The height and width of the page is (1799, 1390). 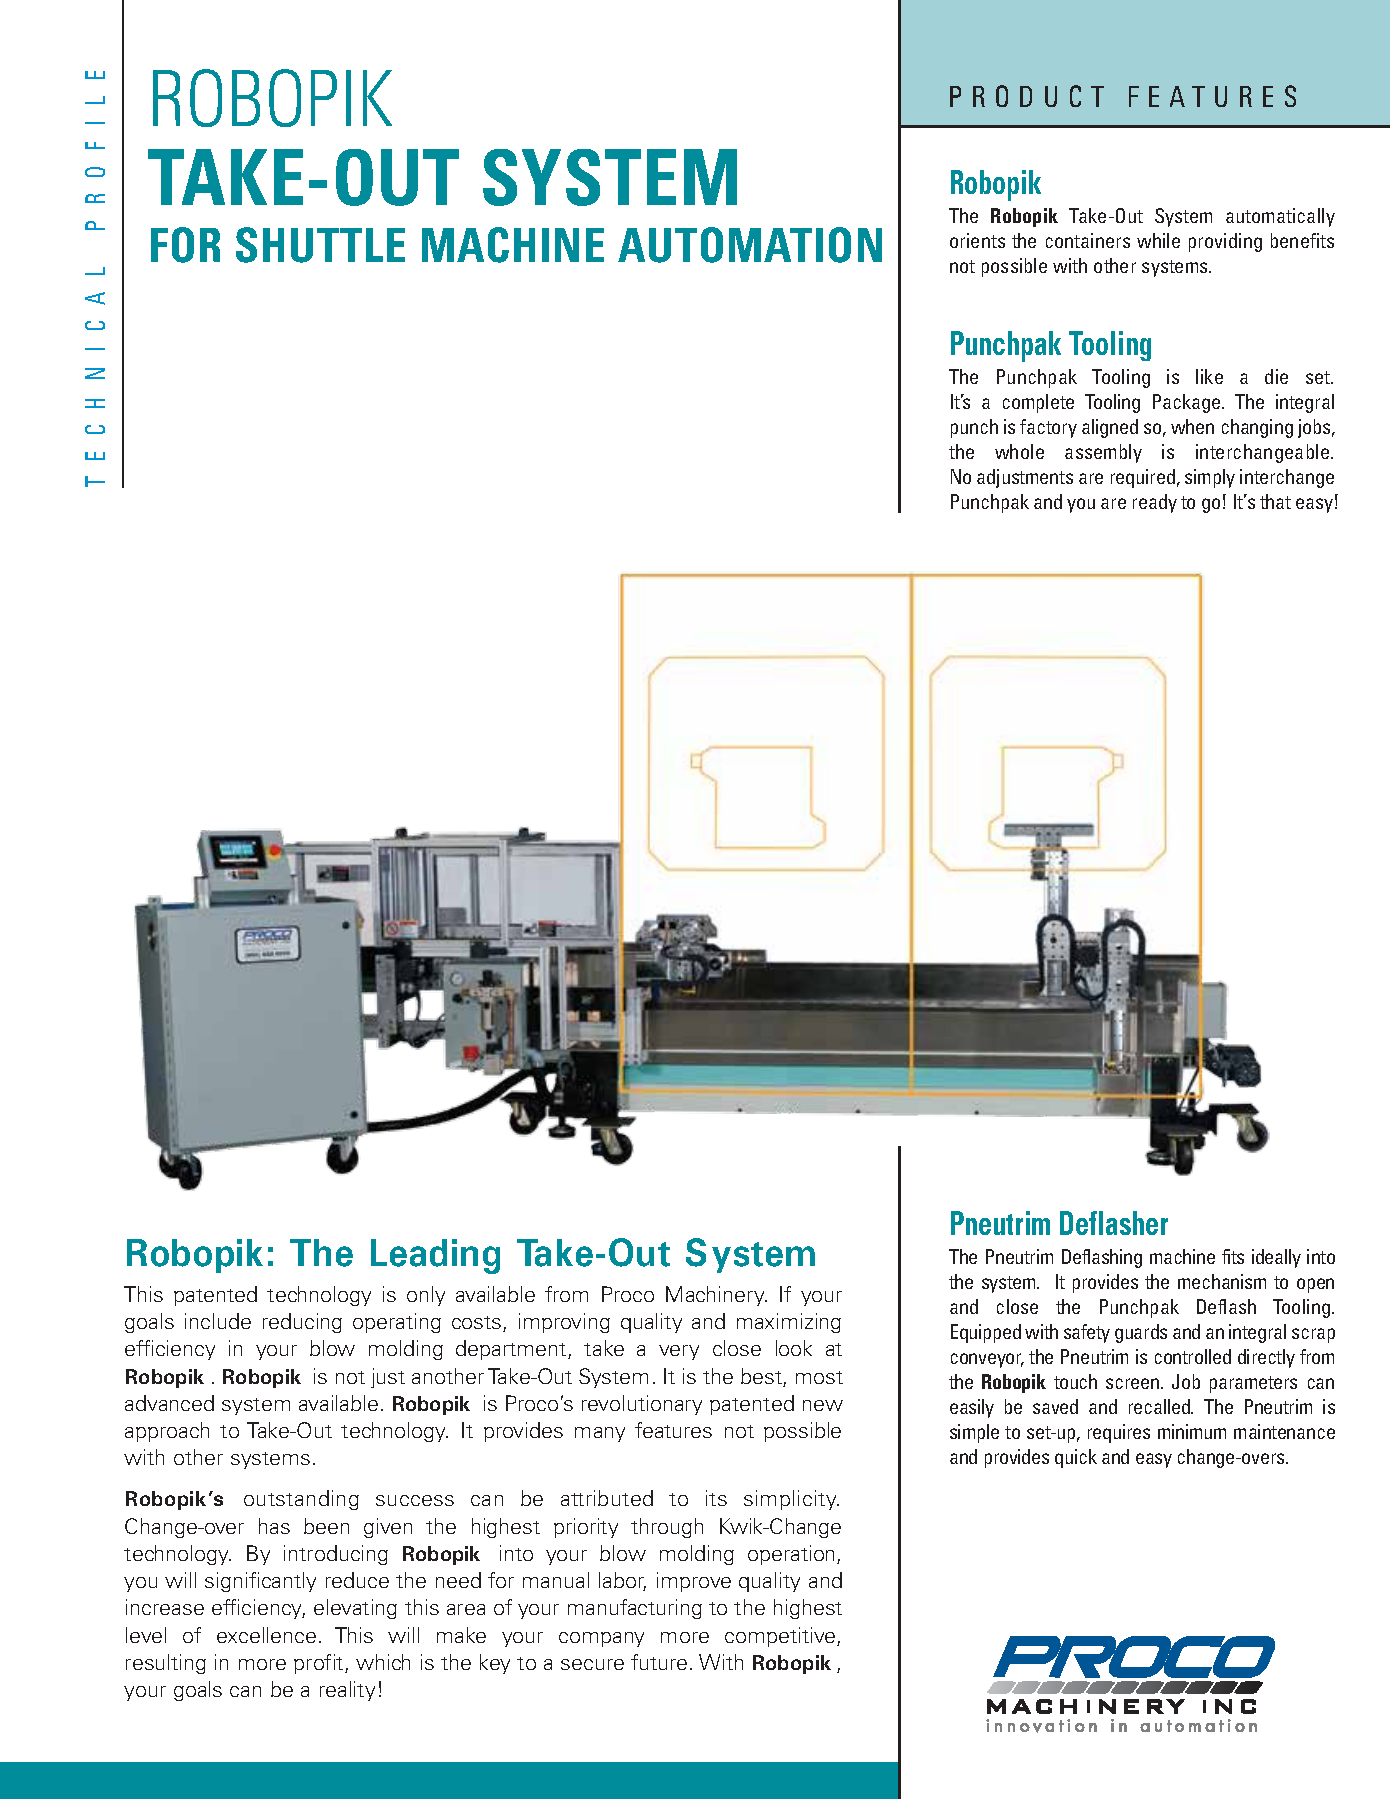 I want to click on SHUTTLE, so click(x=320, y=245).
